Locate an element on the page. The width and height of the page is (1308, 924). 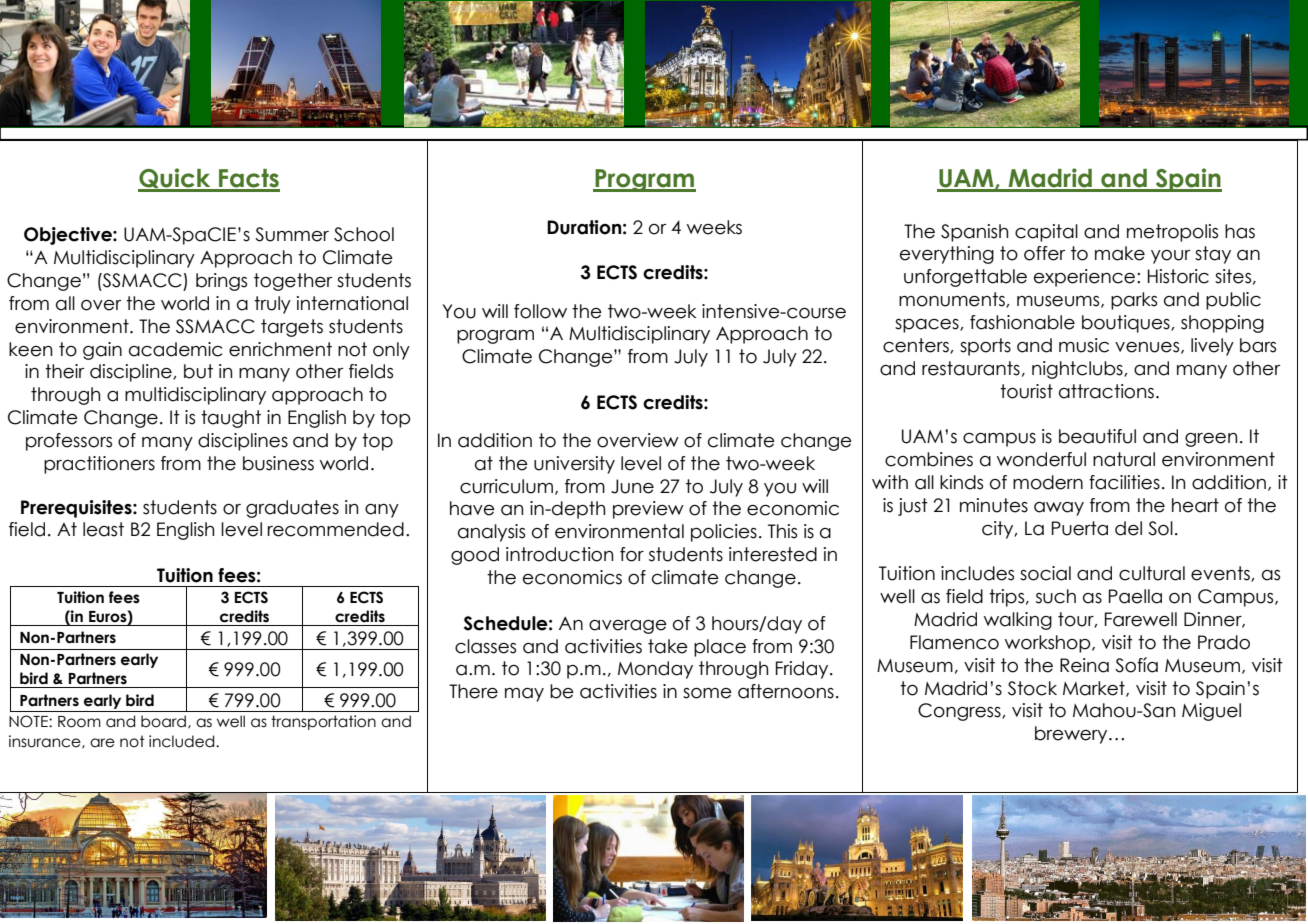
Quick is located at coordinates (175, 179).
